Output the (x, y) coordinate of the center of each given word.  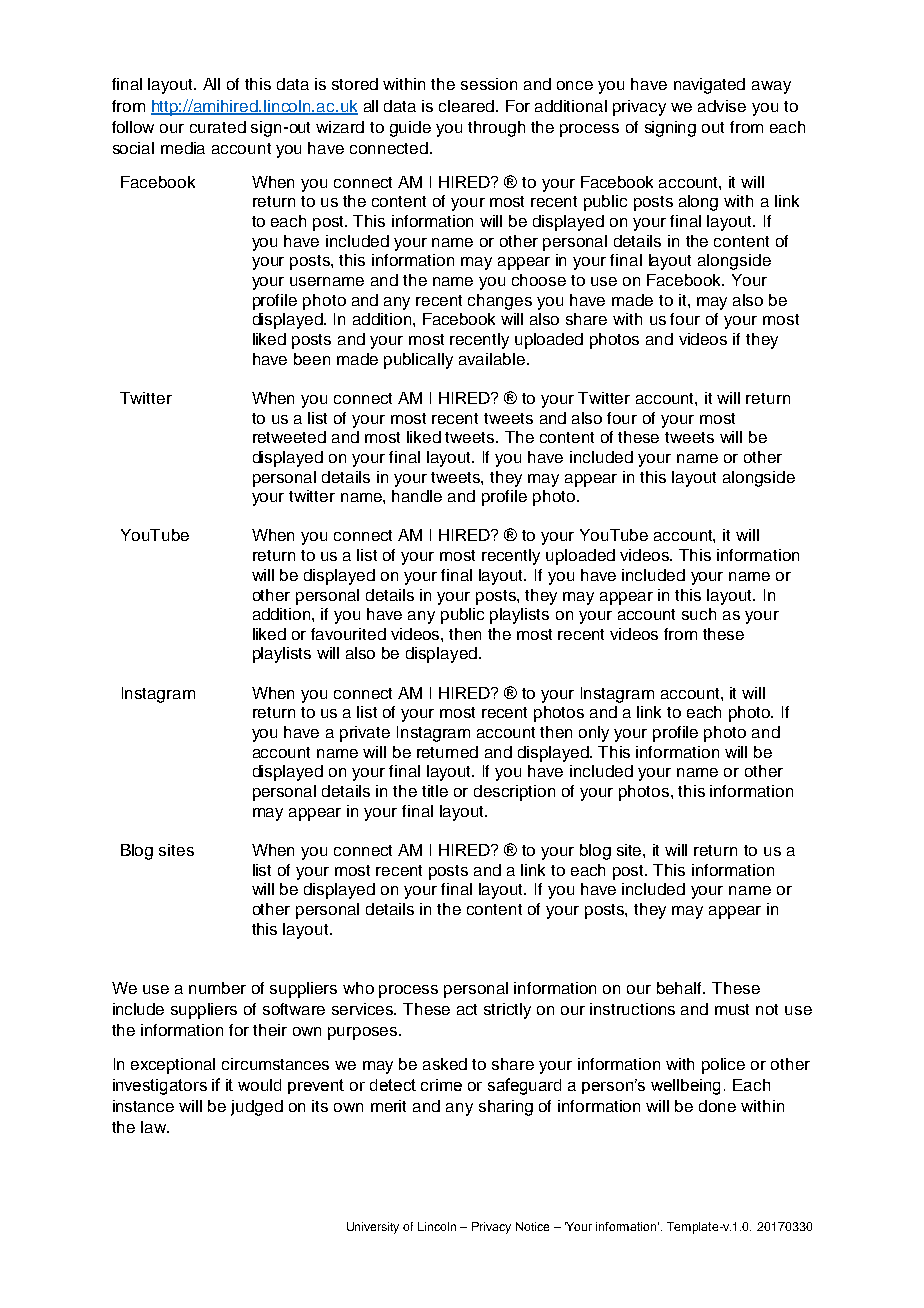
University (373, 1228)
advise (722, 106)
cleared (468, 106)
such (699, 614)
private (365, 734)
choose (539, 280)
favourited (348, 634)
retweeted (289, 437)
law (154, 1127)
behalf (681, 988)
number (217, 988)
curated (218, 127)
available (493, 359)
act (467, 1009)
